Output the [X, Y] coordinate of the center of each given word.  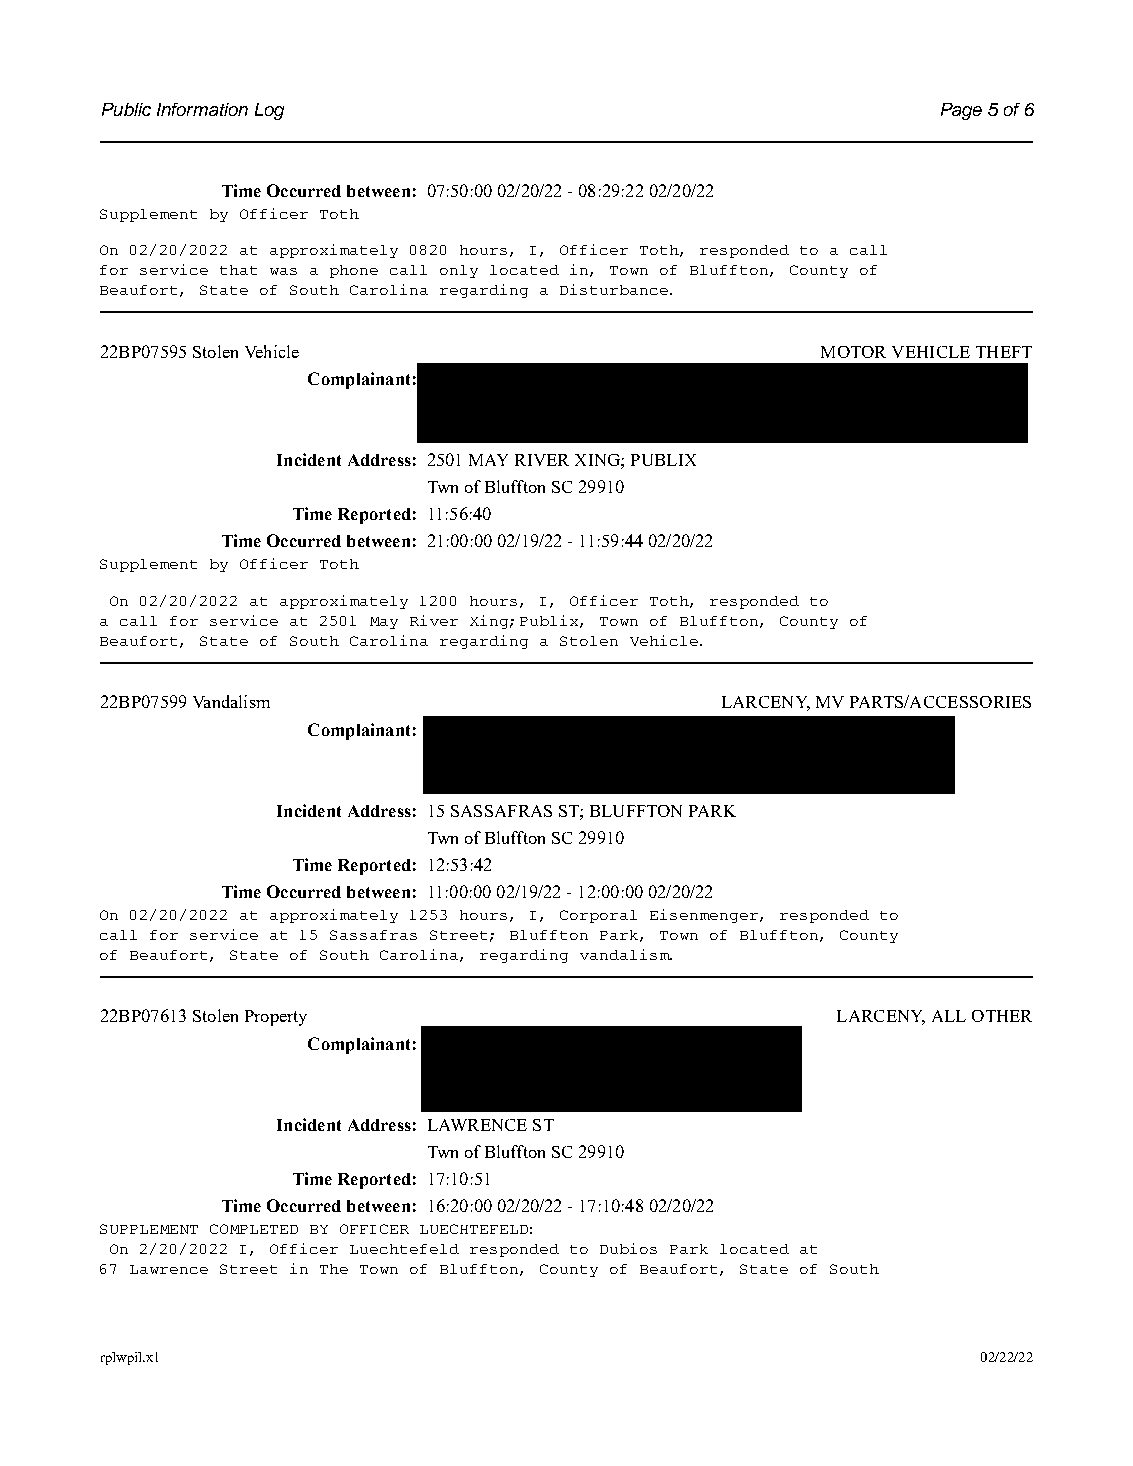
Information [202, 109]
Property [276, 1018]
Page [961, 111]
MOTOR [853, 352]
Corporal [598, 916]
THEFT [1004, 352]
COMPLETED [254, 1229]
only [459, 271]
